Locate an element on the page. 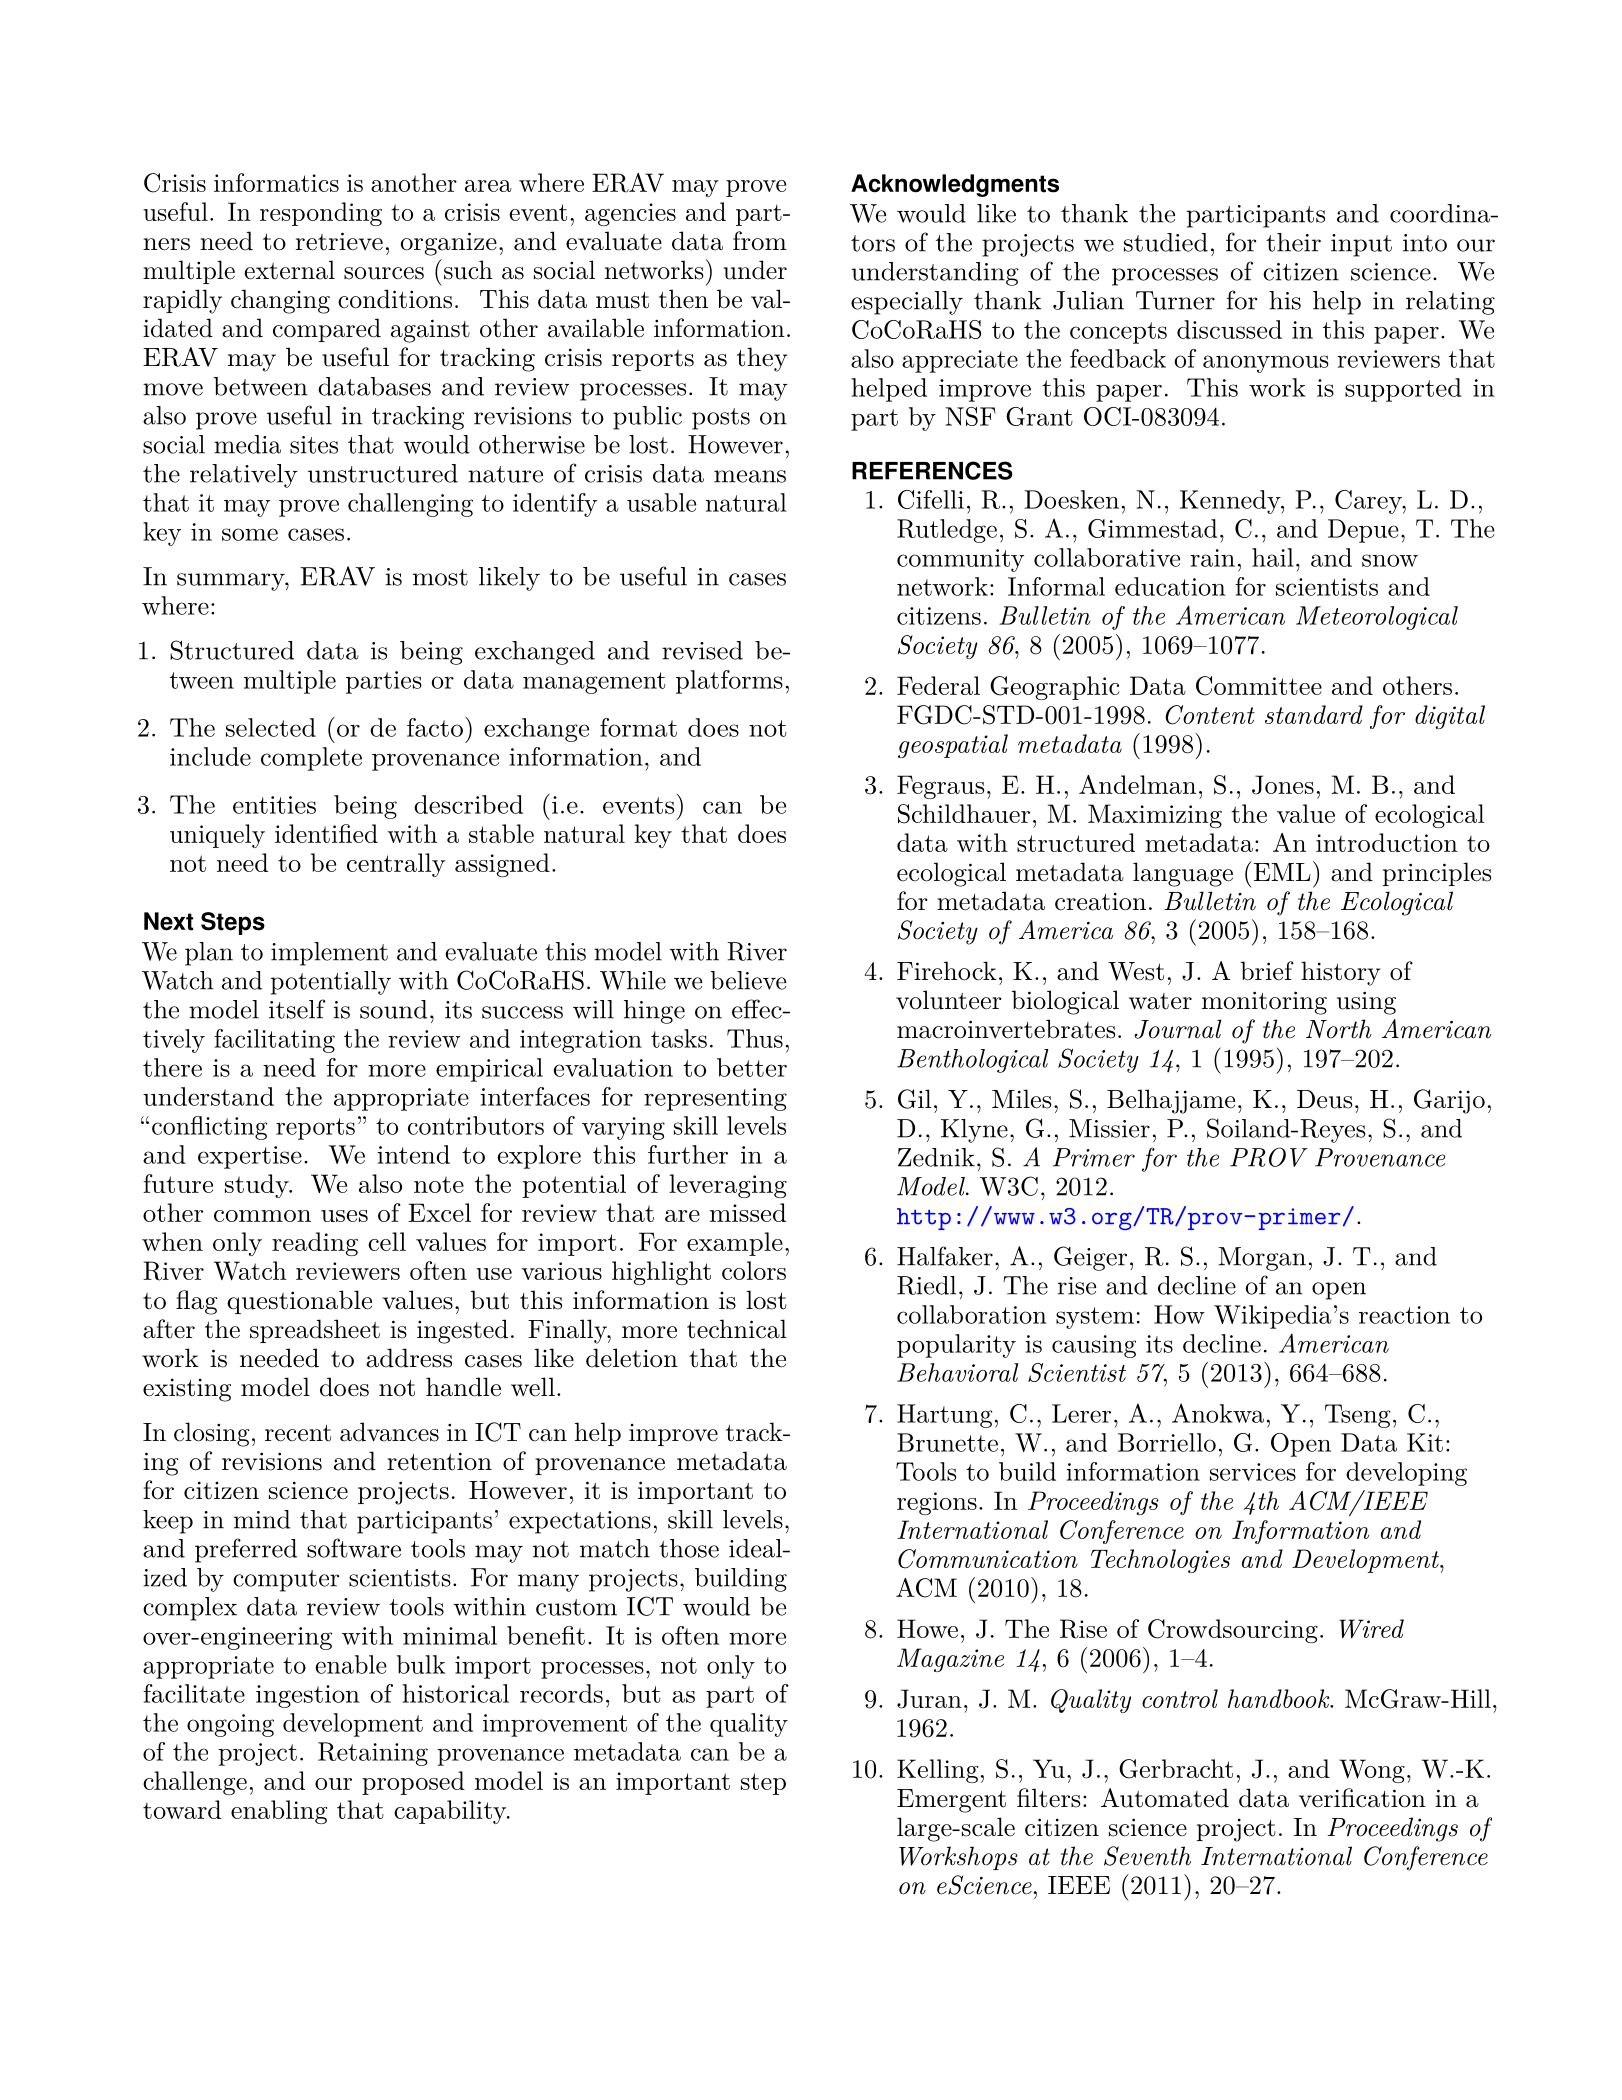 The height and width of the page is (2100, 1622). monitoring is located at coordinates (1264, 1003).
